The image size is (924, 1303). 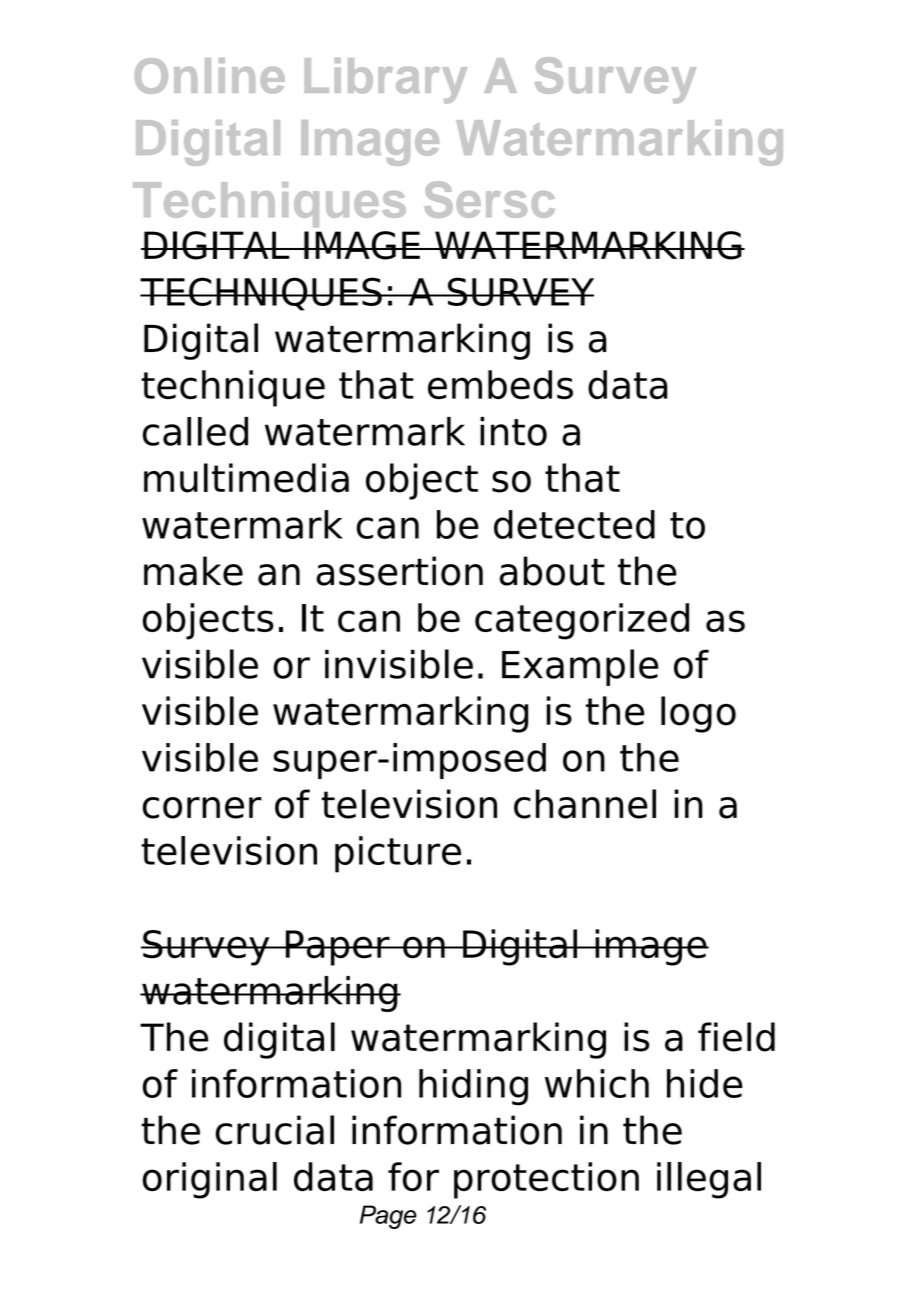 I want to click on categorized, so click(x=582, y=621).
